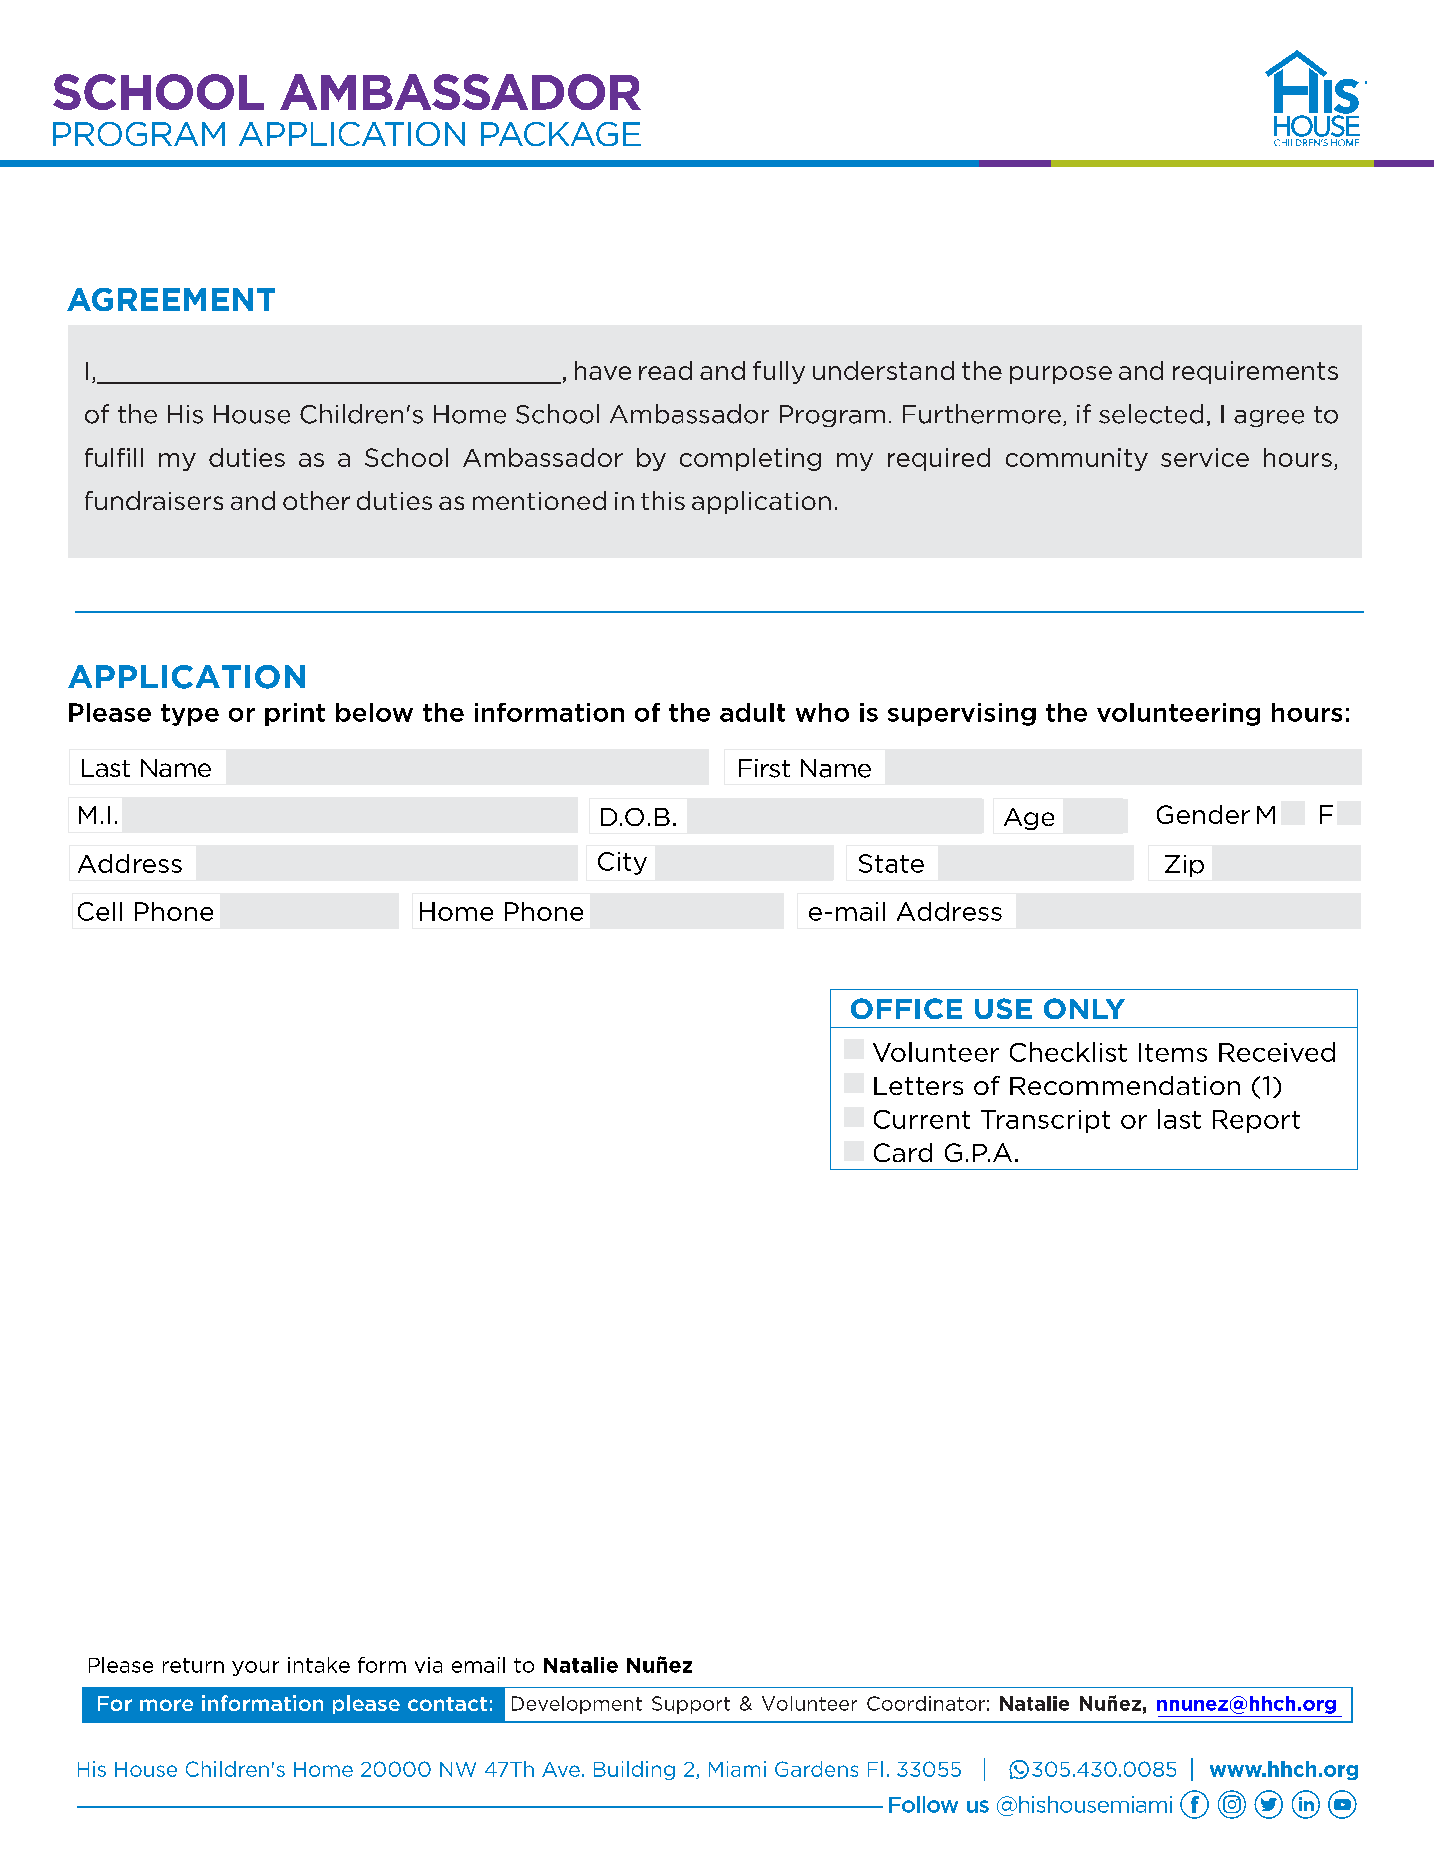 The height and width of the document is (1856, 1434). Describe the element at coordinates (1084, 1008) in the document. I see `ONLY` at that location.
